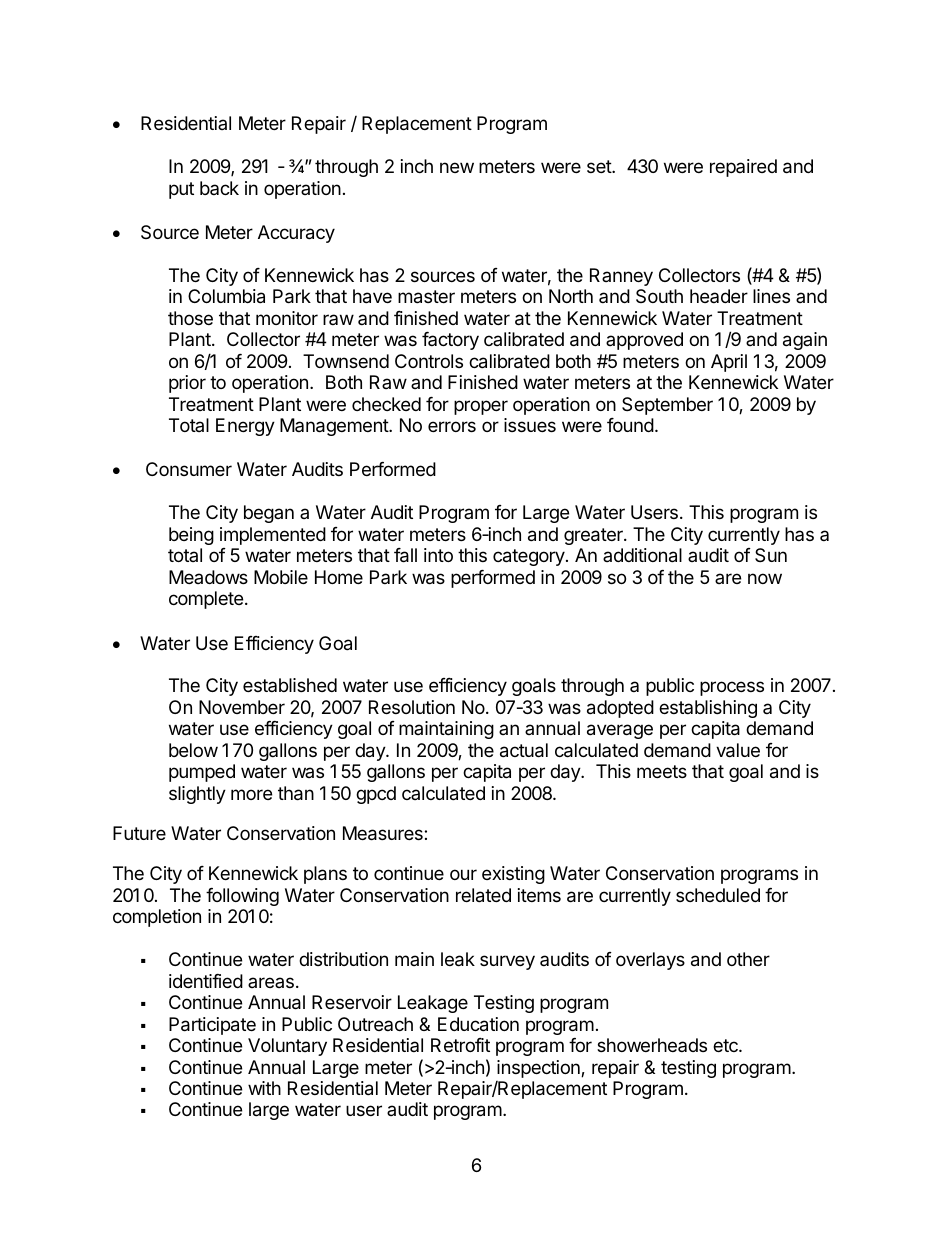  I want to click on now, so click(765, 578).
